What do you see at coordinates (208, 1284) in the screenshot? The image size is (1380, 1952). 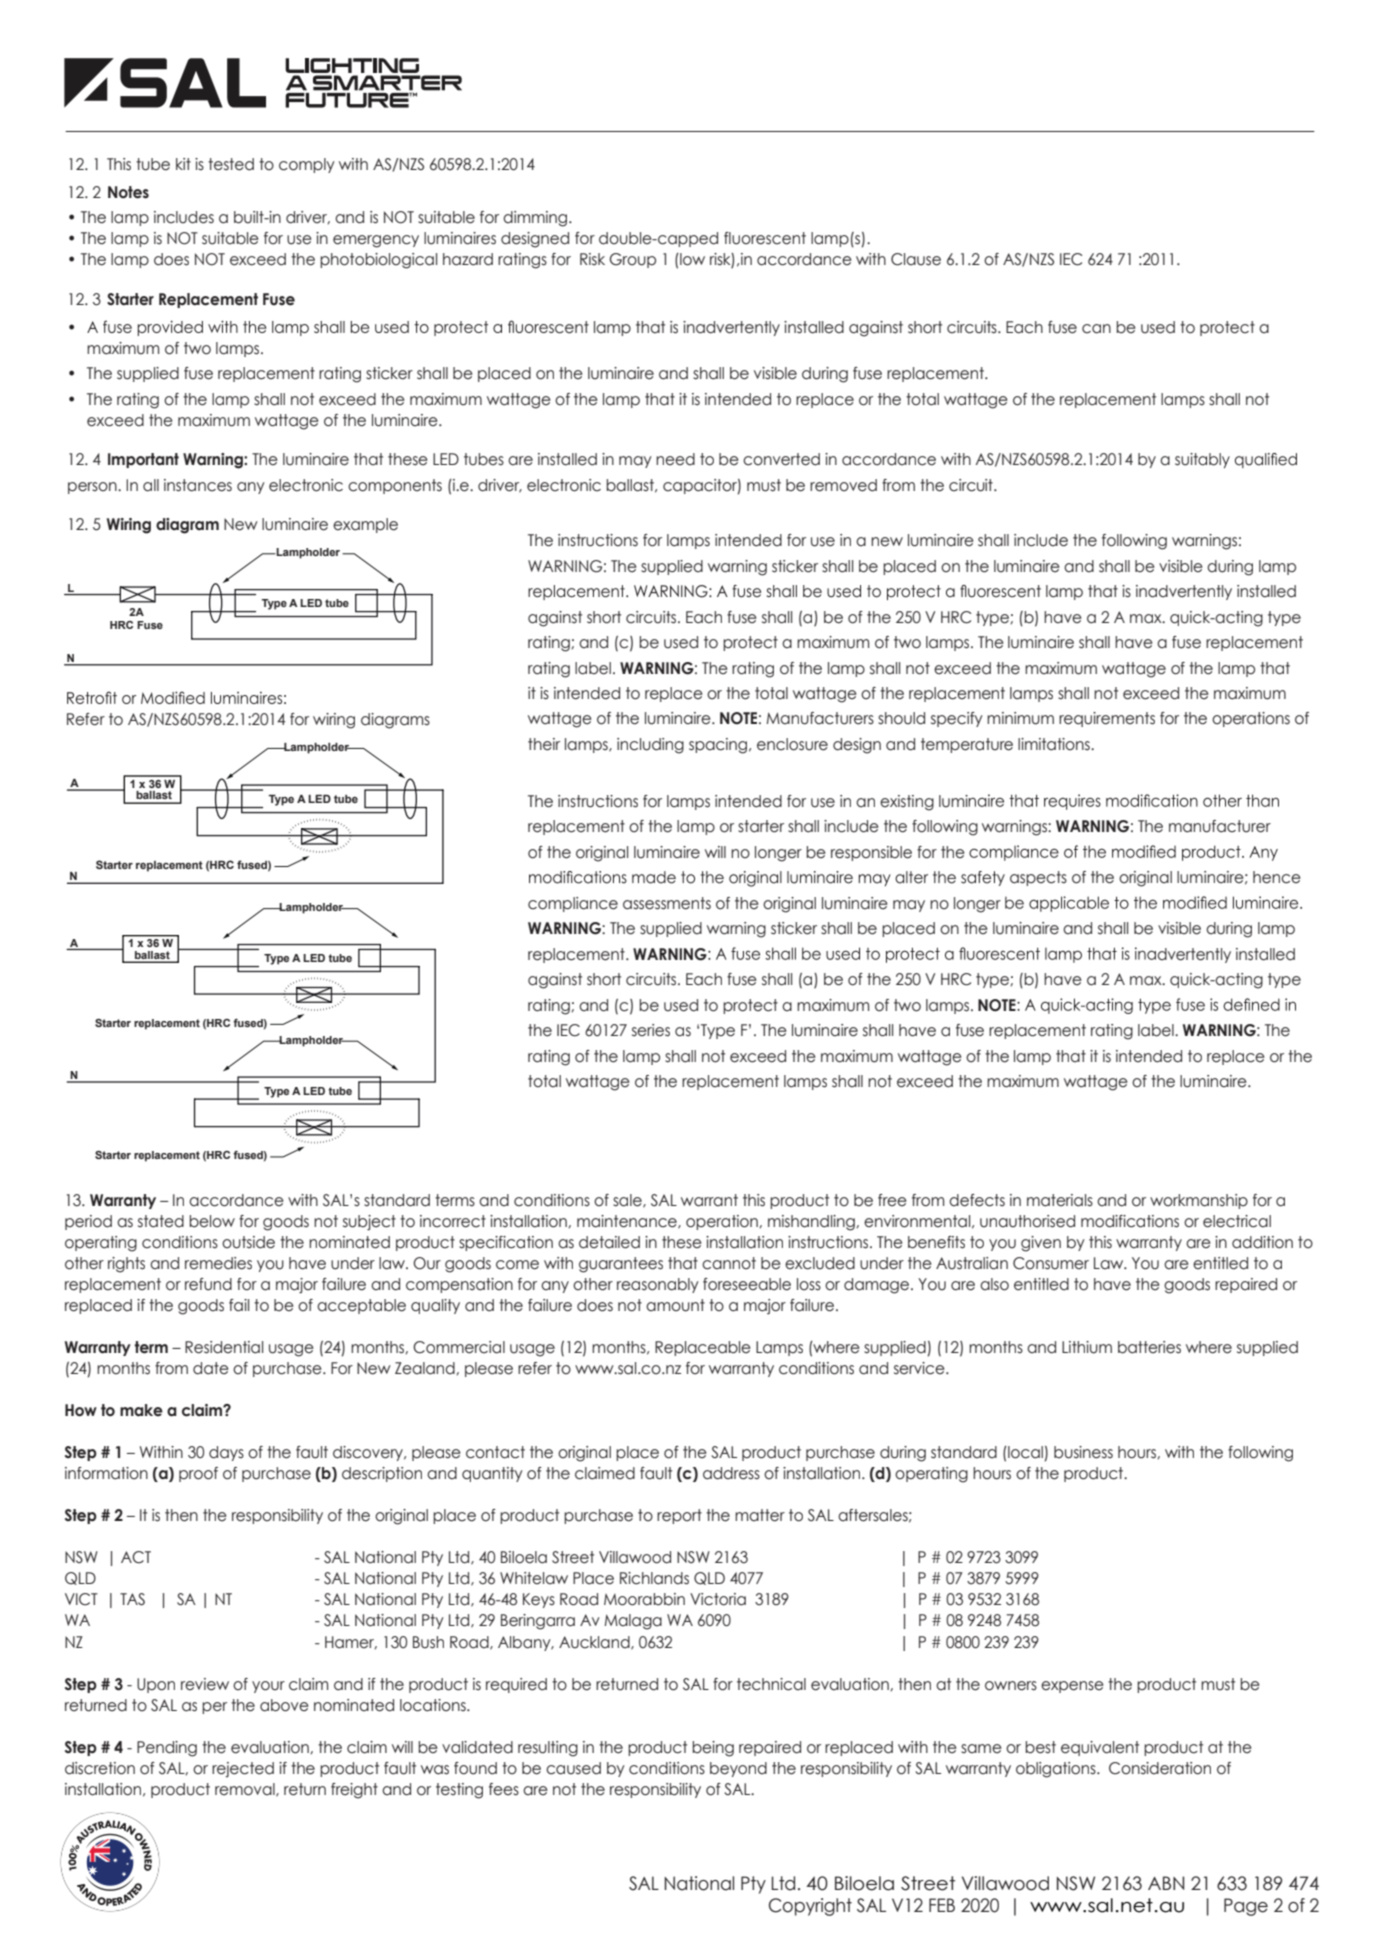 I see `refund` at bounding box center [208, 1284].
